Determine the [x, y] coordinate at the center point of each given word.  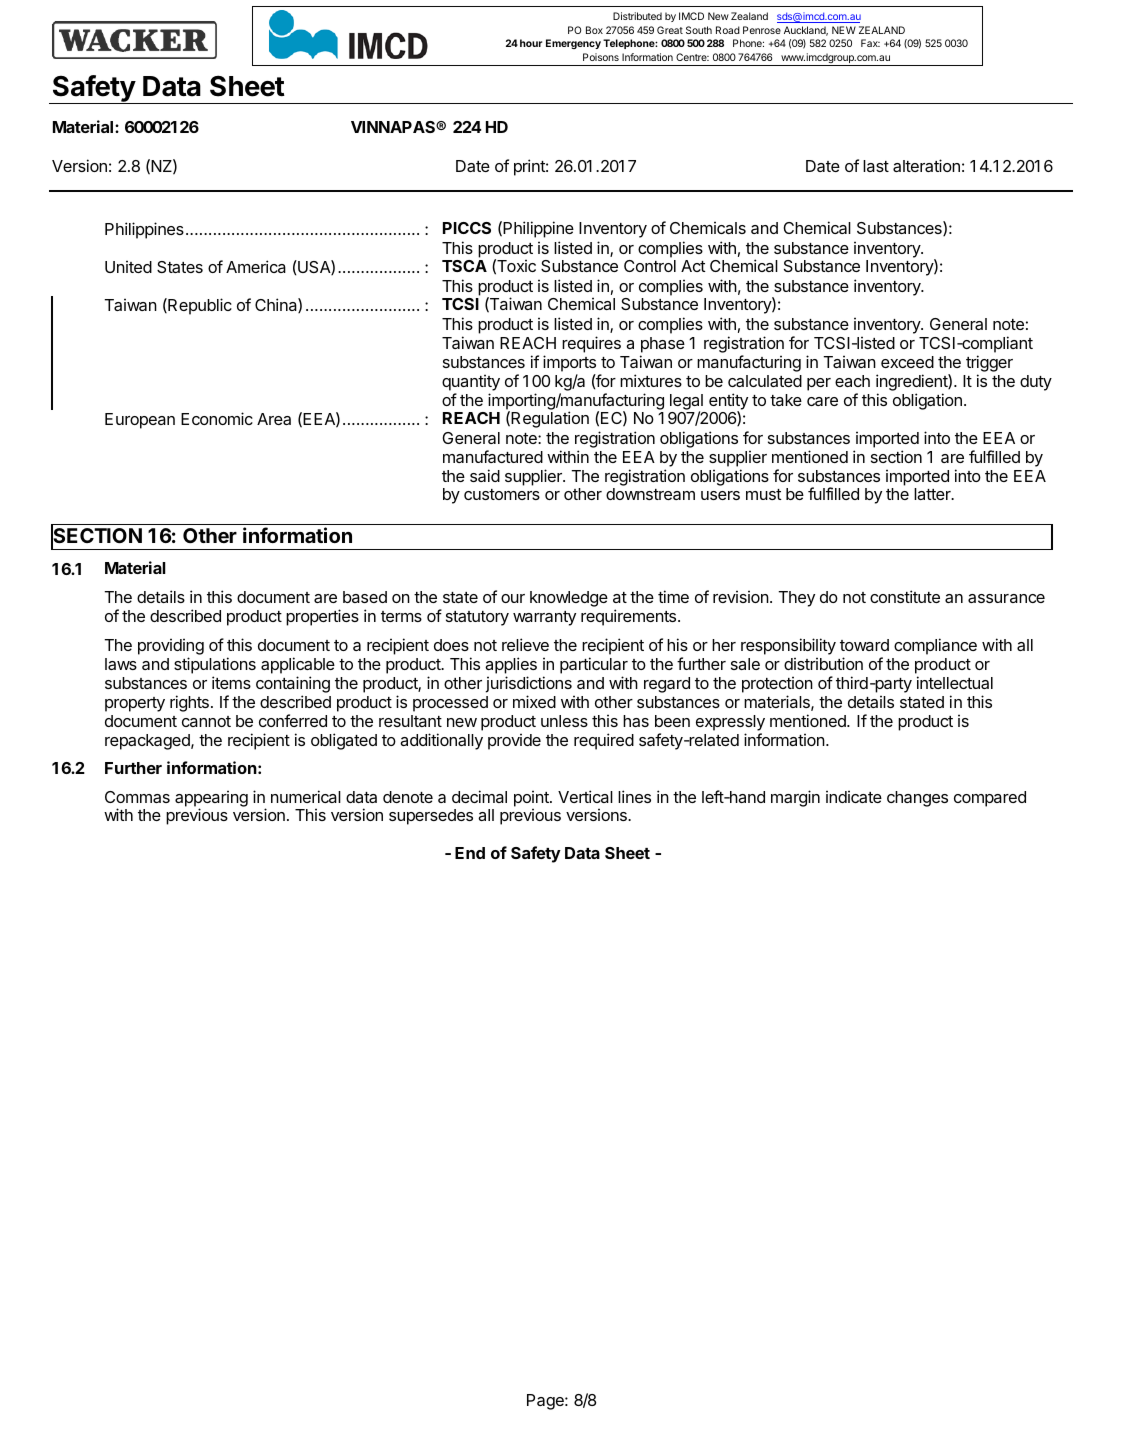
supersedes [431, 817]
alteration [926, 165]
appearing [211, 799]
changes [917, 799]
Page [546, 1402]
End [470, 853]
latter [933, 494]
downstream [650, 494]
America [256, 266]
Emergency [573, 44]
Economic [217, 418]
